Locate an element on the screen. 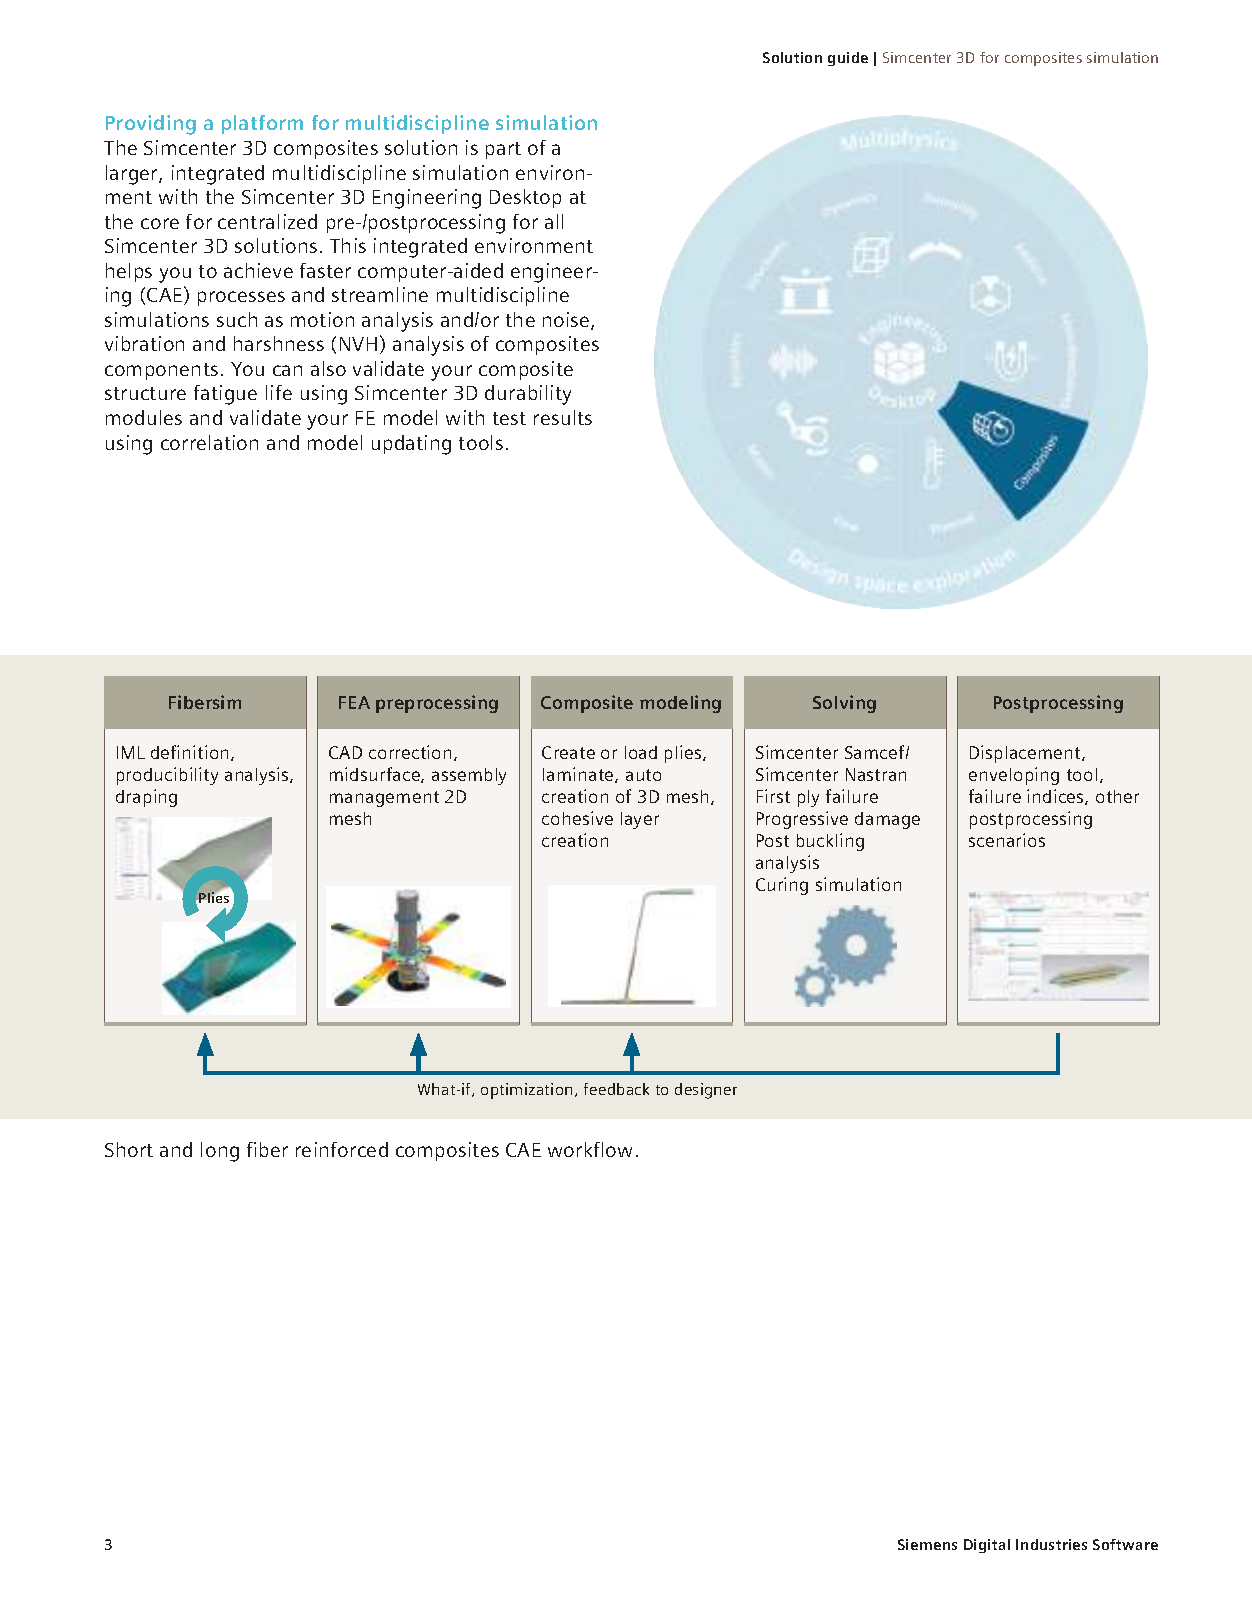 The width and height of the screenshot is (1252, 1620). Siemens is located at coordinates (927, 1544).
